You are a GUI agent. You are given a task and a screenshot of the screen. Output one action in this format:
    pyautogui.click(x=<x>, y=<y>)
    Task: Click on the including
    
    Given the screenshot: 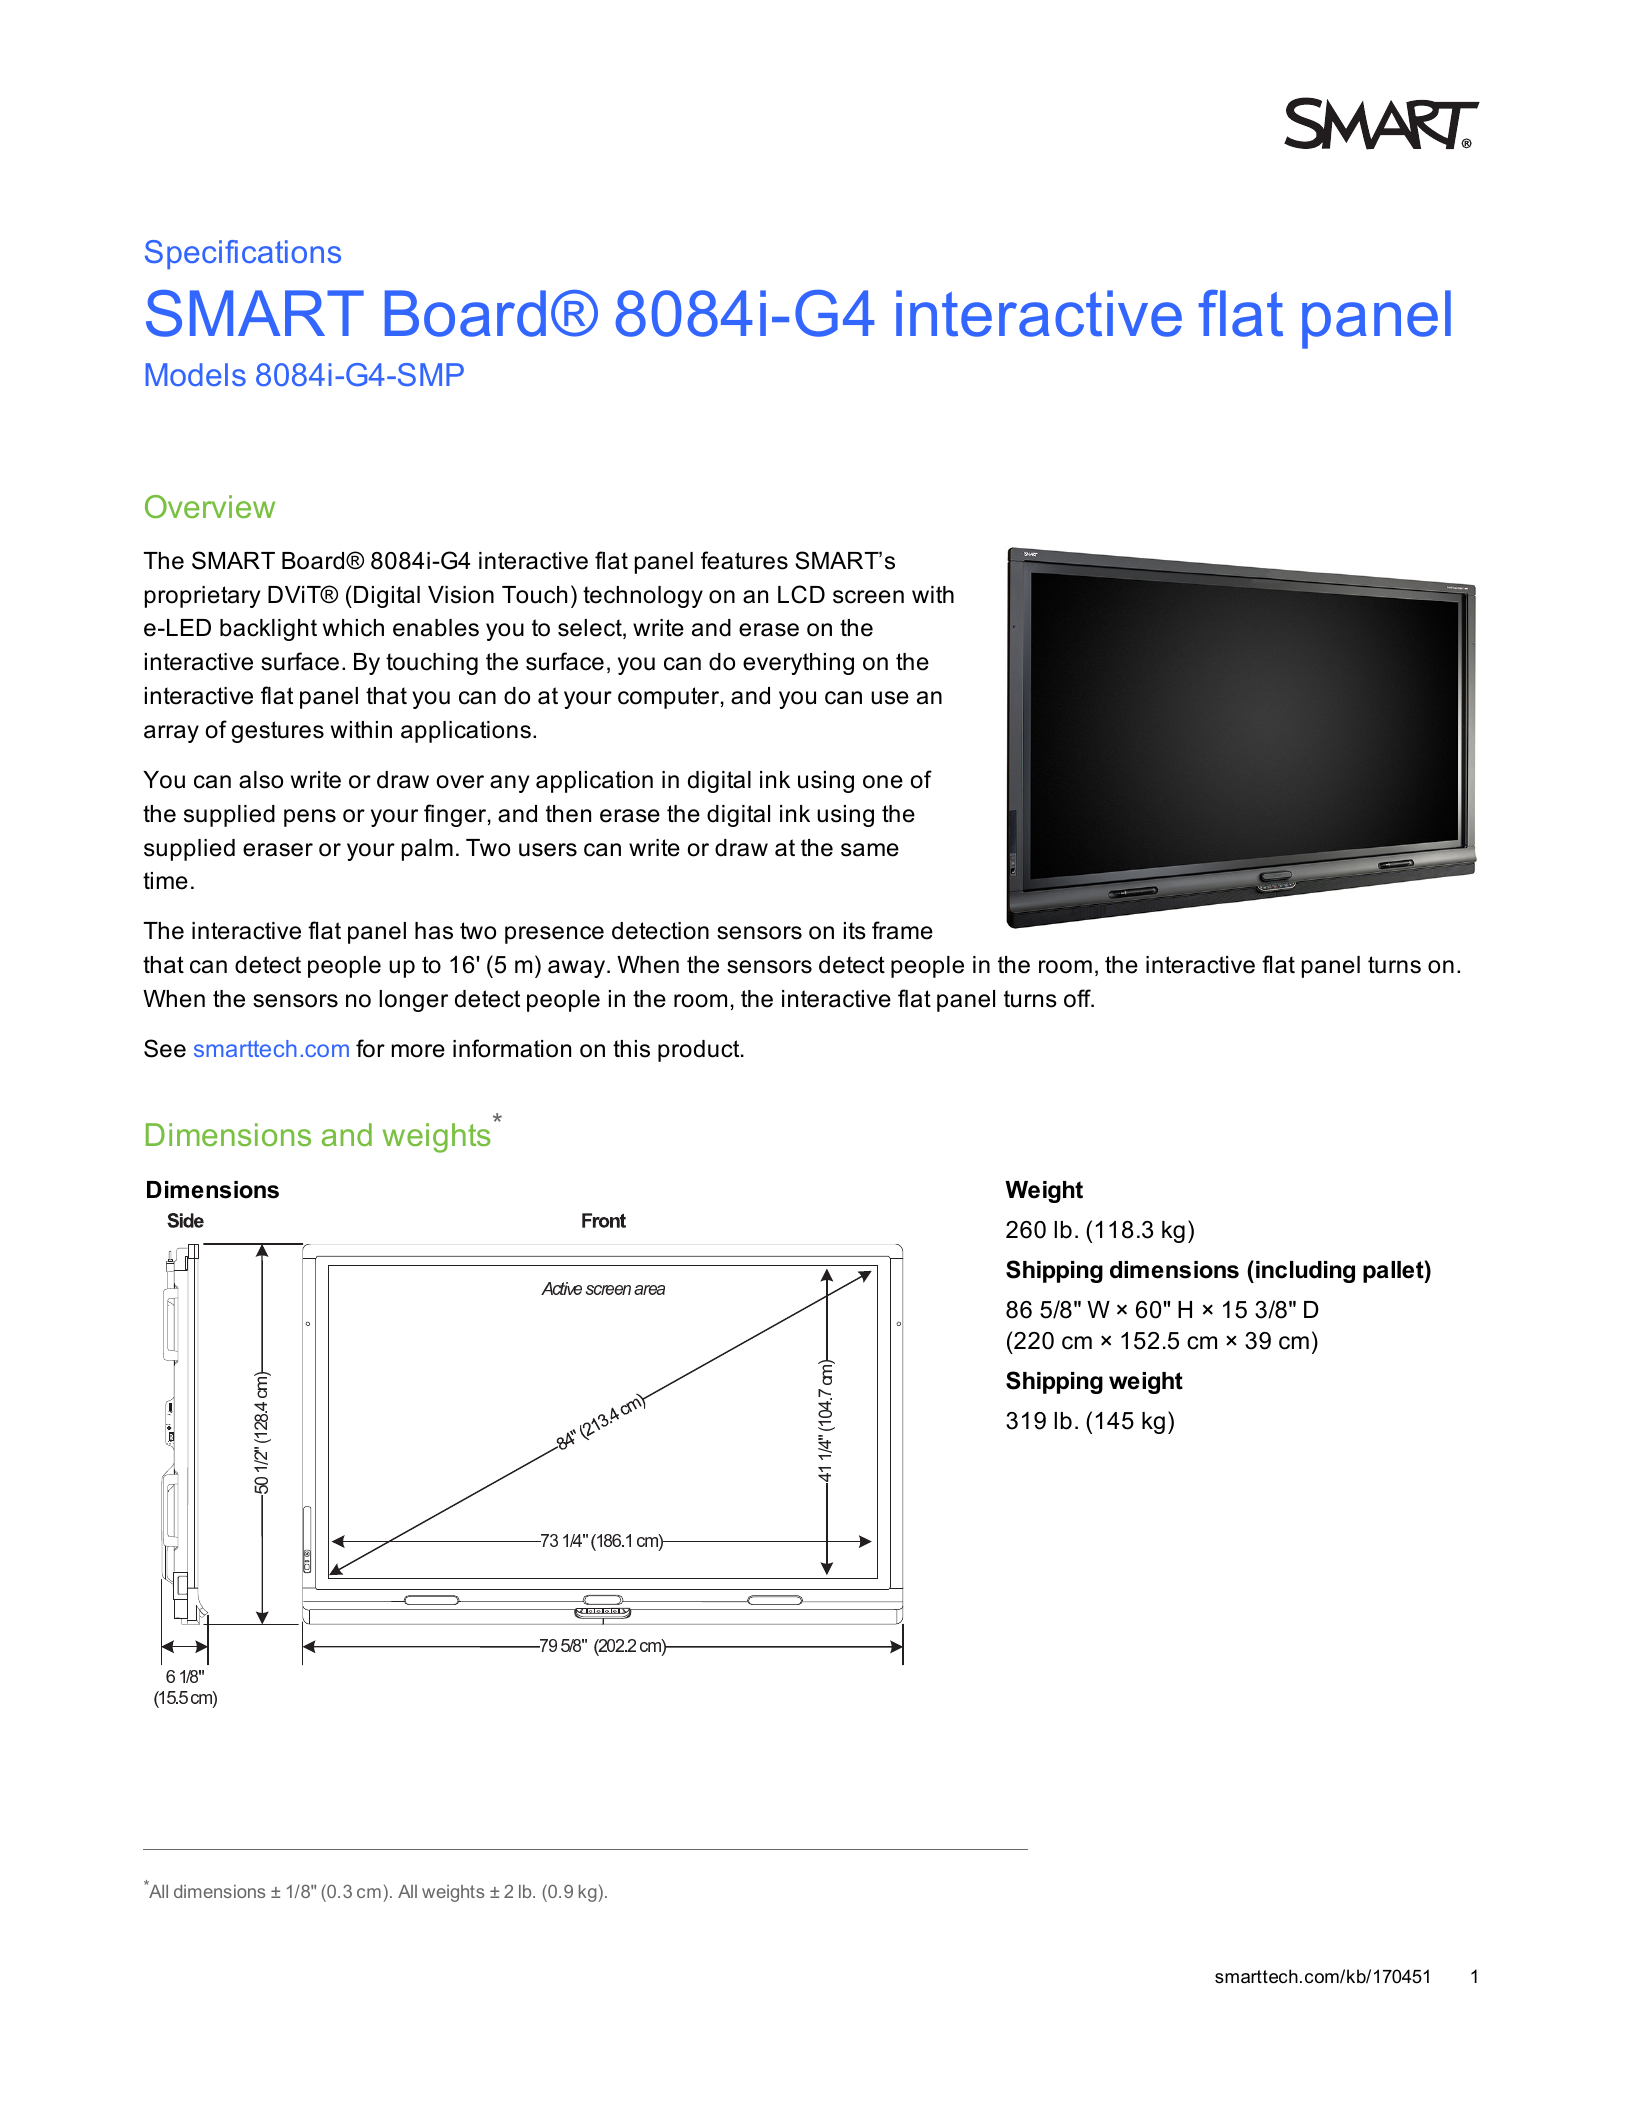 What is the action you would take?
    pyautogui.click(x=1305, y=1272)
